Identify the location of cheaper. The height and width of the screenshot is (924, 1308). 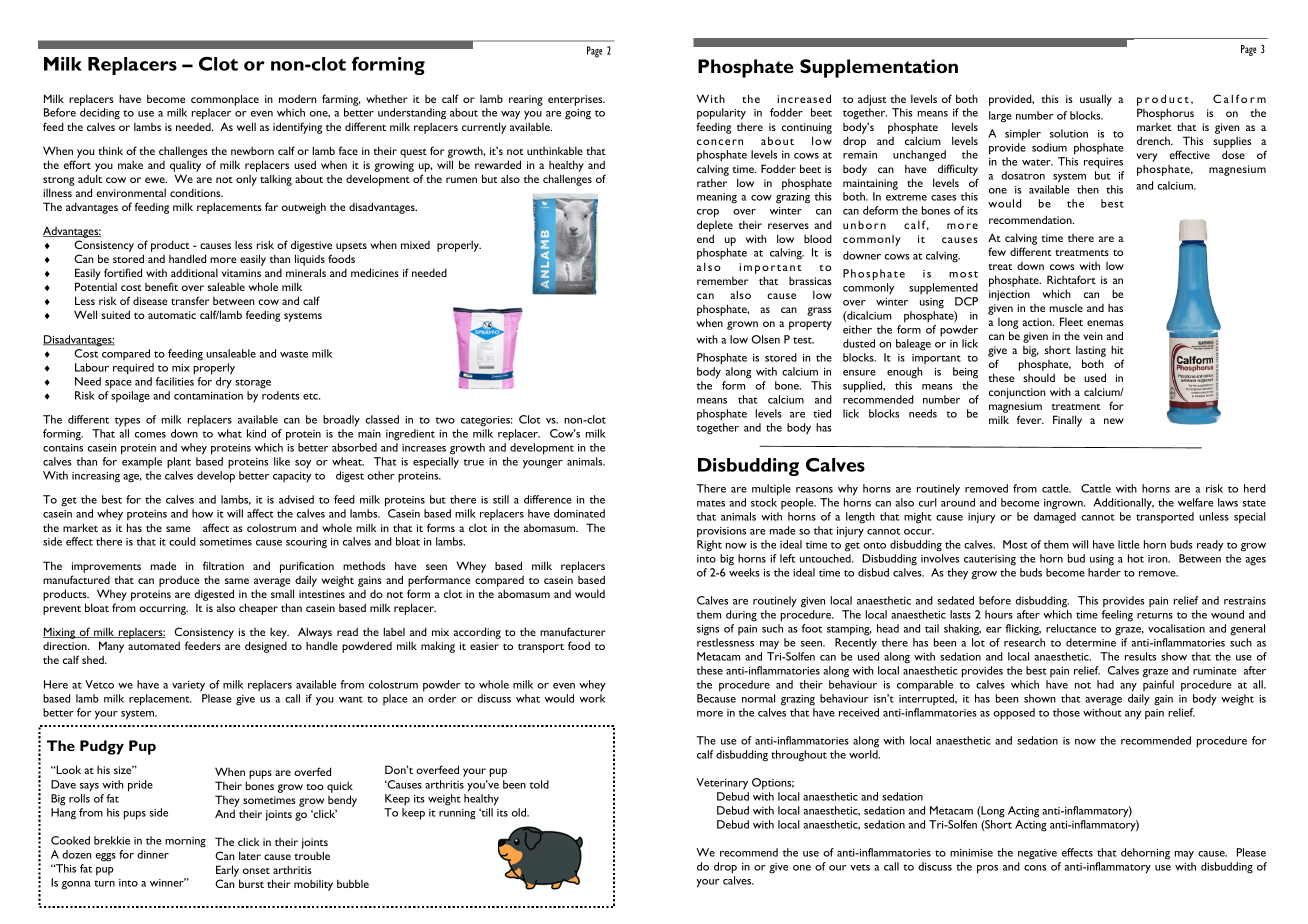
(258, 609).
